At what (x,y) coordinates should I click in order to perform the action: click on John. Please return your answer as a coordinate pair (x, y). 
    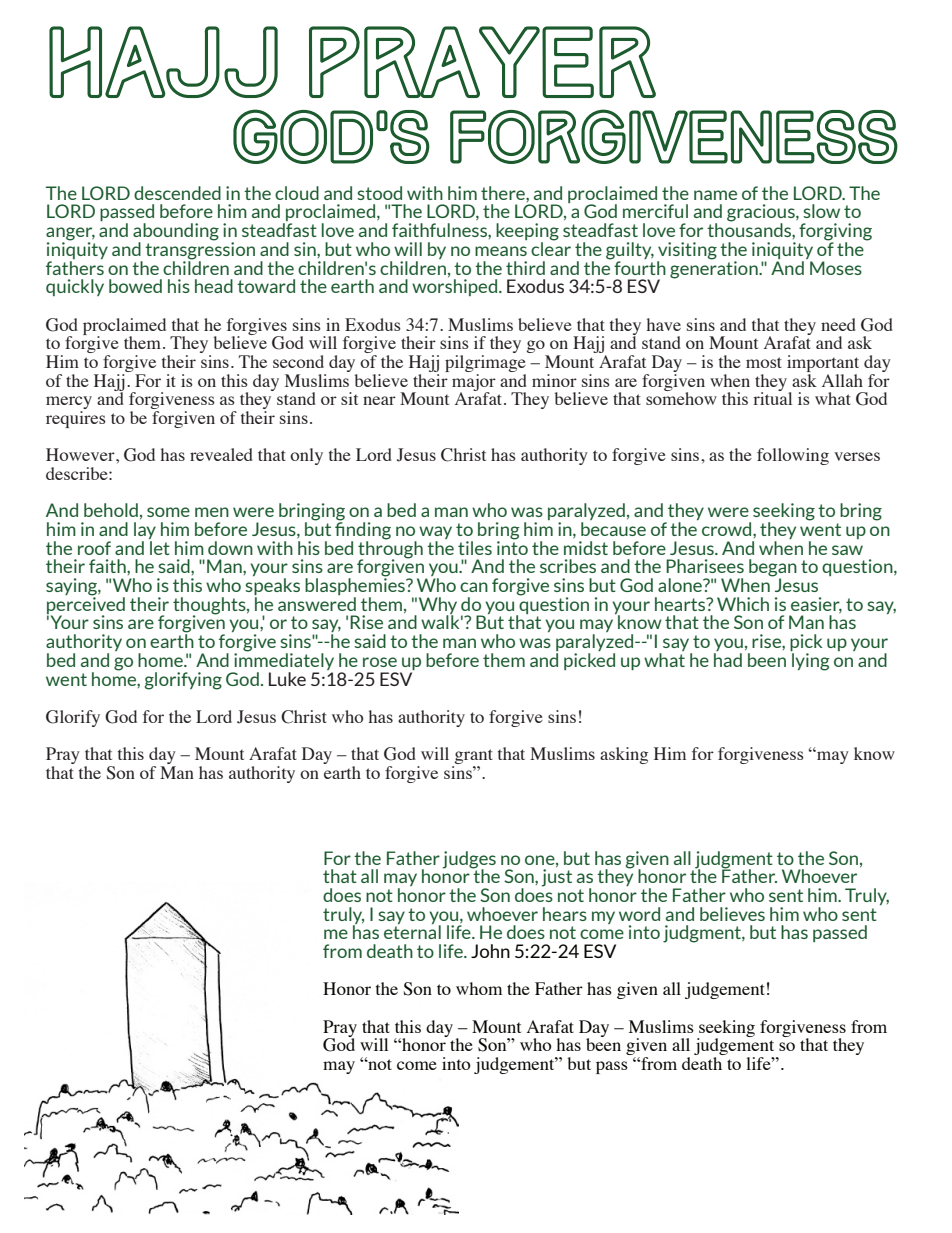
    Looking at the image, I should click on (490, 951).
